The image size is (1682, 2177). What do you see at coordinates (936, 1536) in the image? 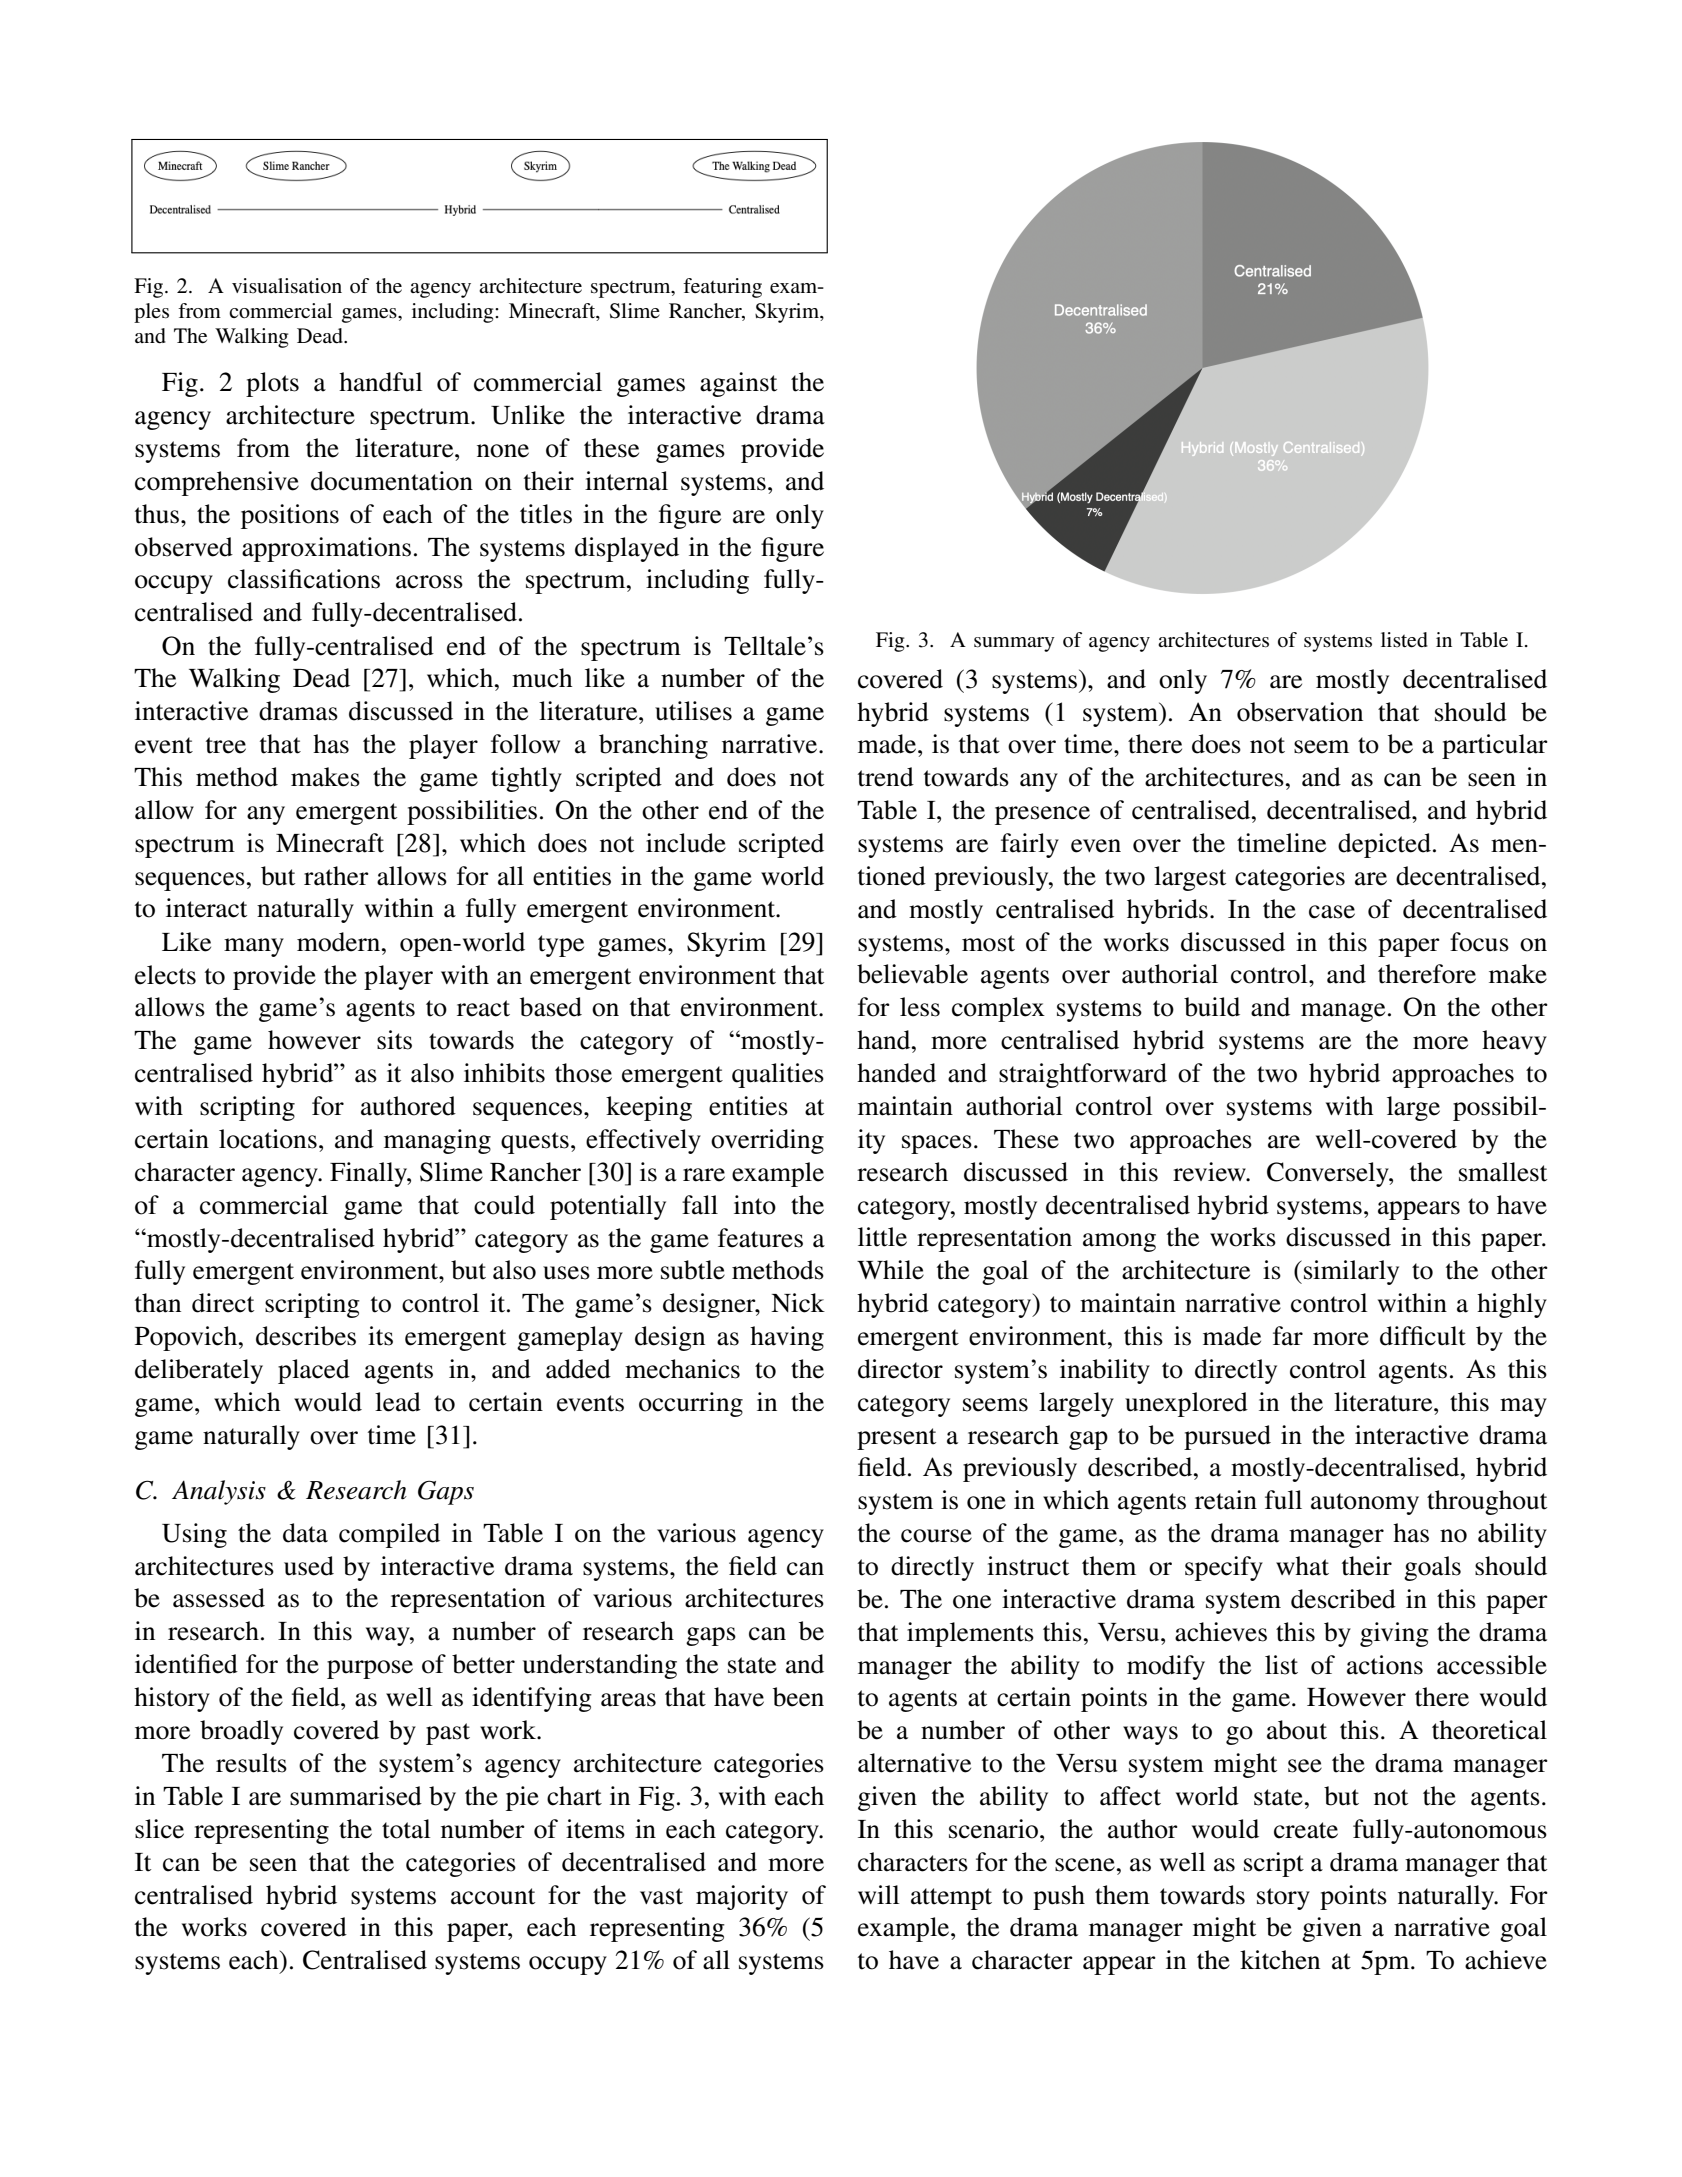
I see `course` at bounding box center [936, 1536].
